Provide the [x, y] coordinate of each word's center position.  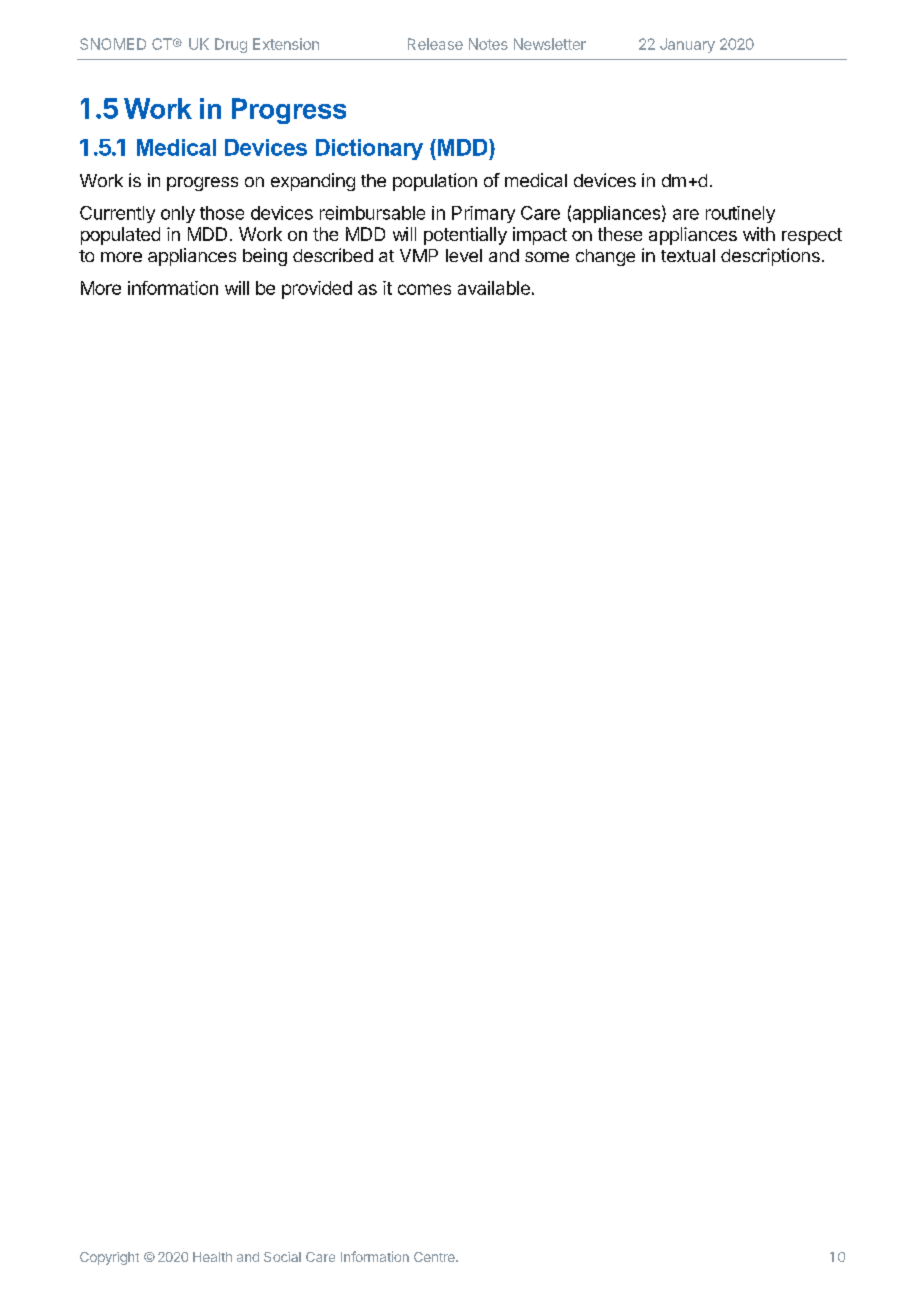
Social [282, 1257]
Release [435, 44]
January [687, 45]
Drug [231, 45]
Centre [435, 1257]
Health [212, 1257]
